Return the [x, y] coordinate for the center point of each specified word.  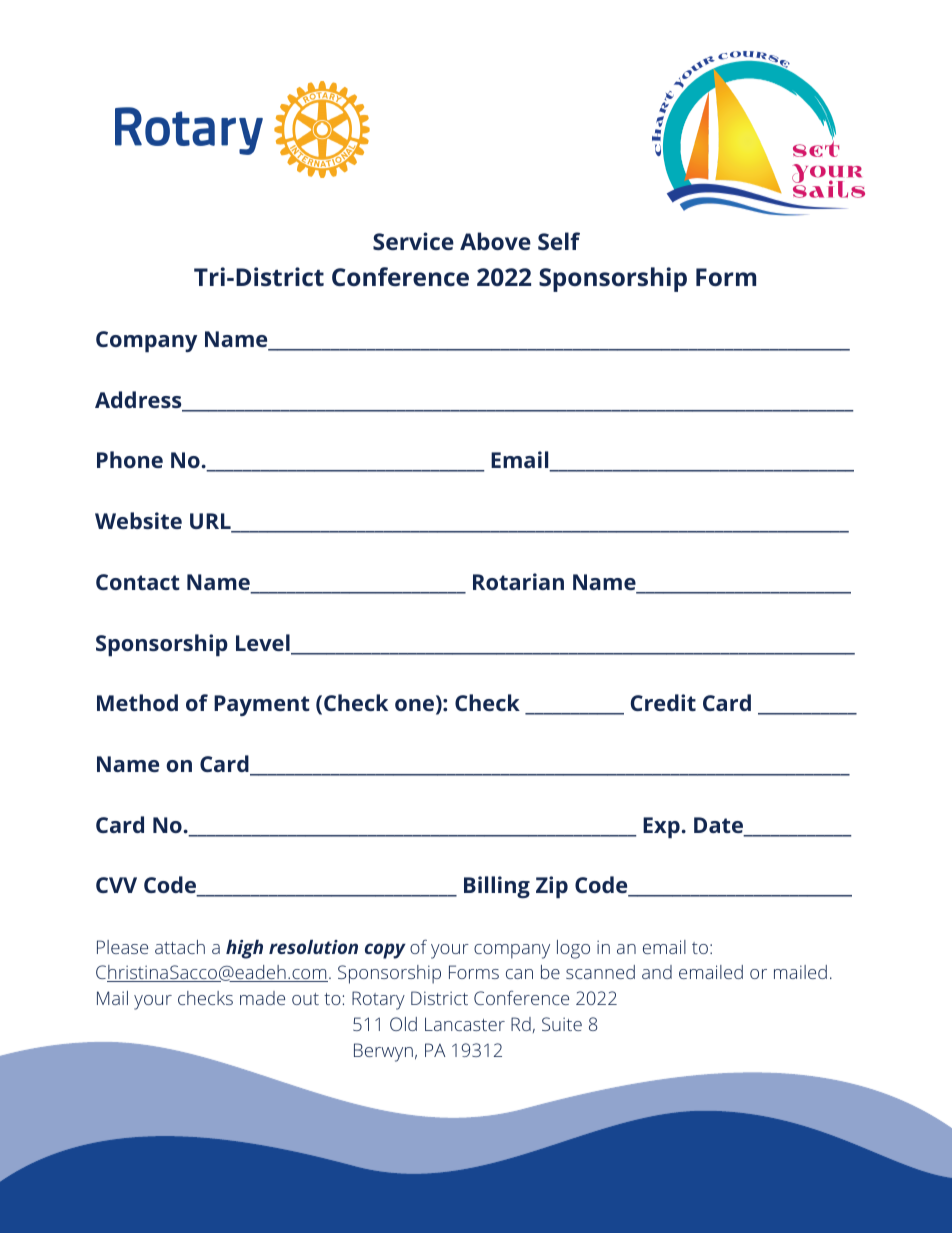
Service [413, 241]
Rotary [378, 1000]
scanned [600, 972]
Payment [262, 705]
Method [137, 702]
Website [138, 520]
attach [180, 947]
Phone [130, 459]
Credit [663, 702]
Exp [661, 828]
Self [559, 241]
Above [495, 241]
